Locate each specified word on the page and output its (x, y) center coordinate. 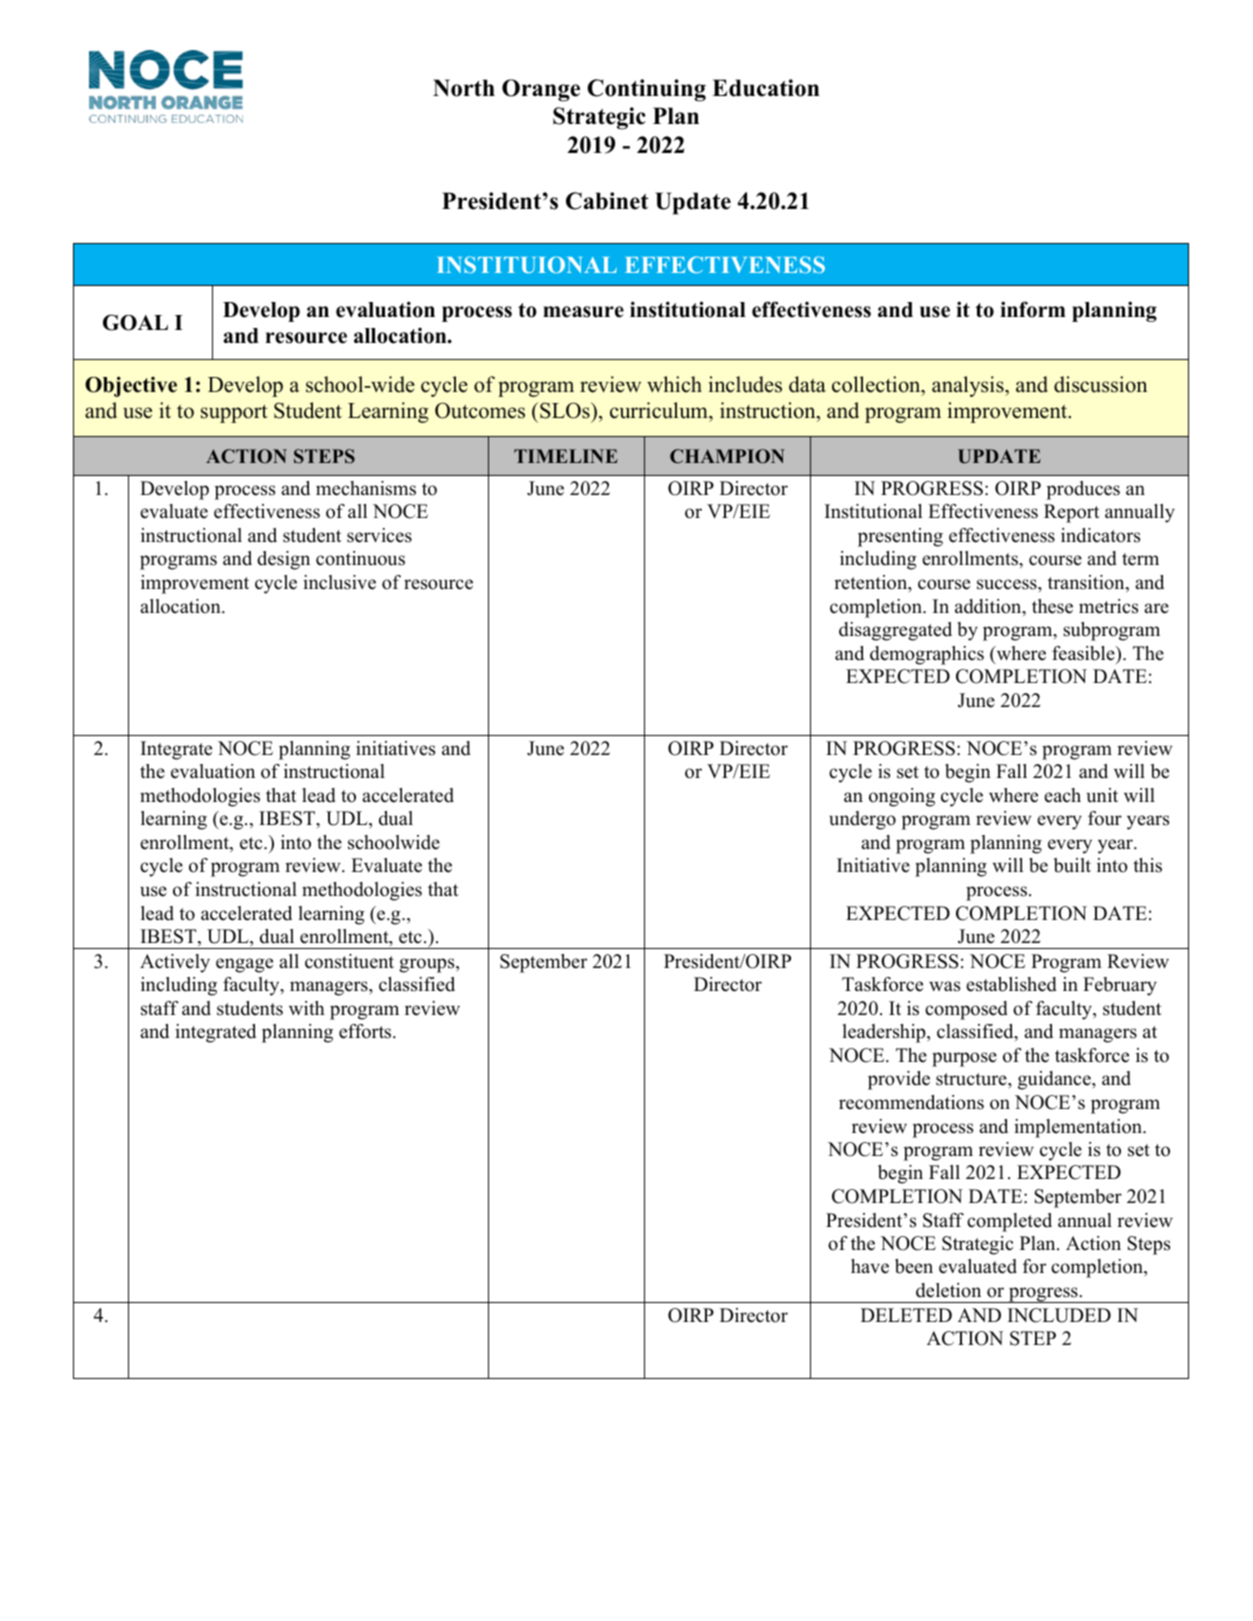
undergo (862, 820)
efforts (366, 1031)
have (870, 1266)
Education (766, 88)
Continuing (646, 90)
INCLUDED (1059, 1315)
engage (244, 965)
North (464, 88)
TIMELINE (566, 456)
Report (1072, 513)
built (1072, 865)
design (283, 560)
